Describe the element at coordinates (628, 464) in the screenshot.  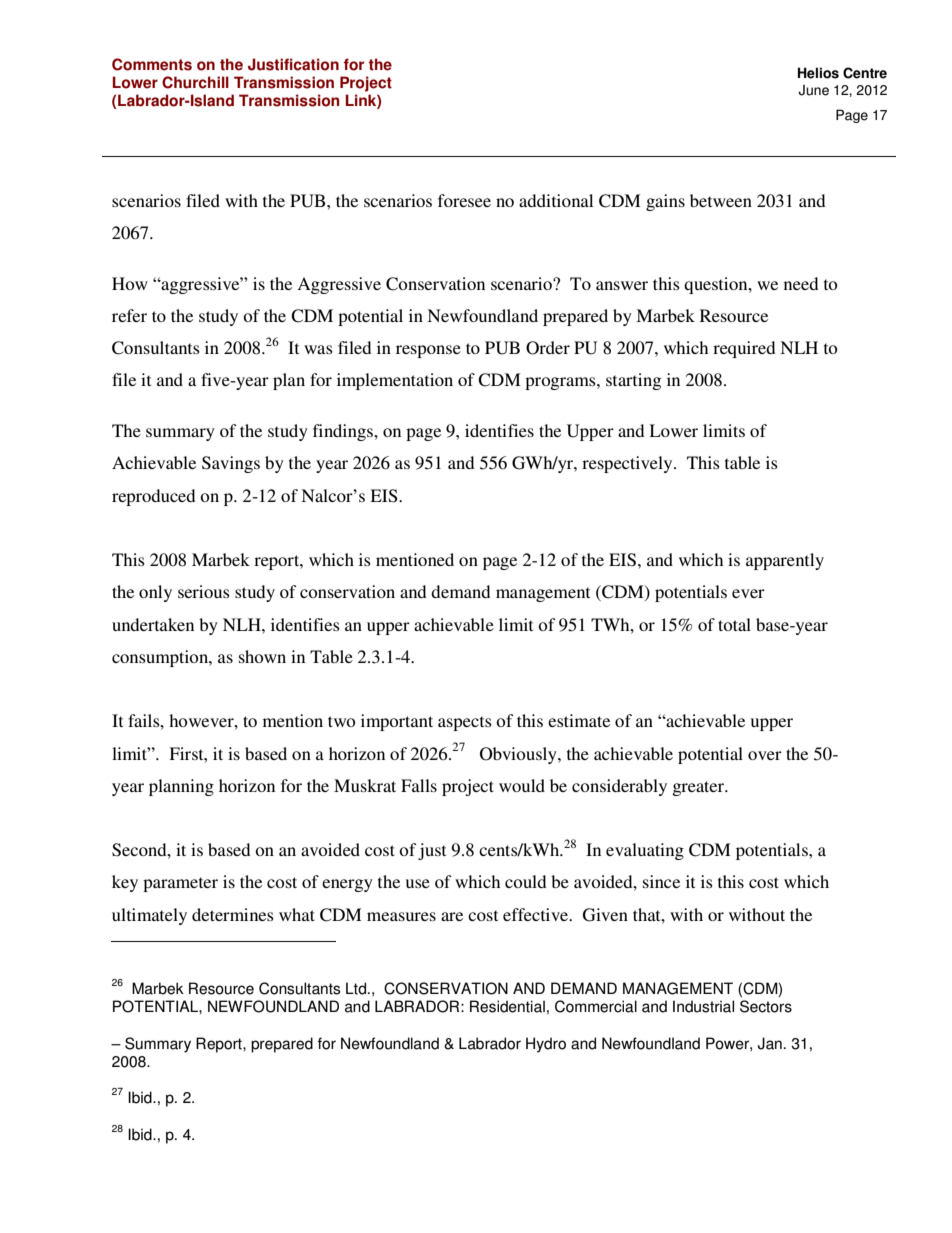
I see `respectively` at that location.
